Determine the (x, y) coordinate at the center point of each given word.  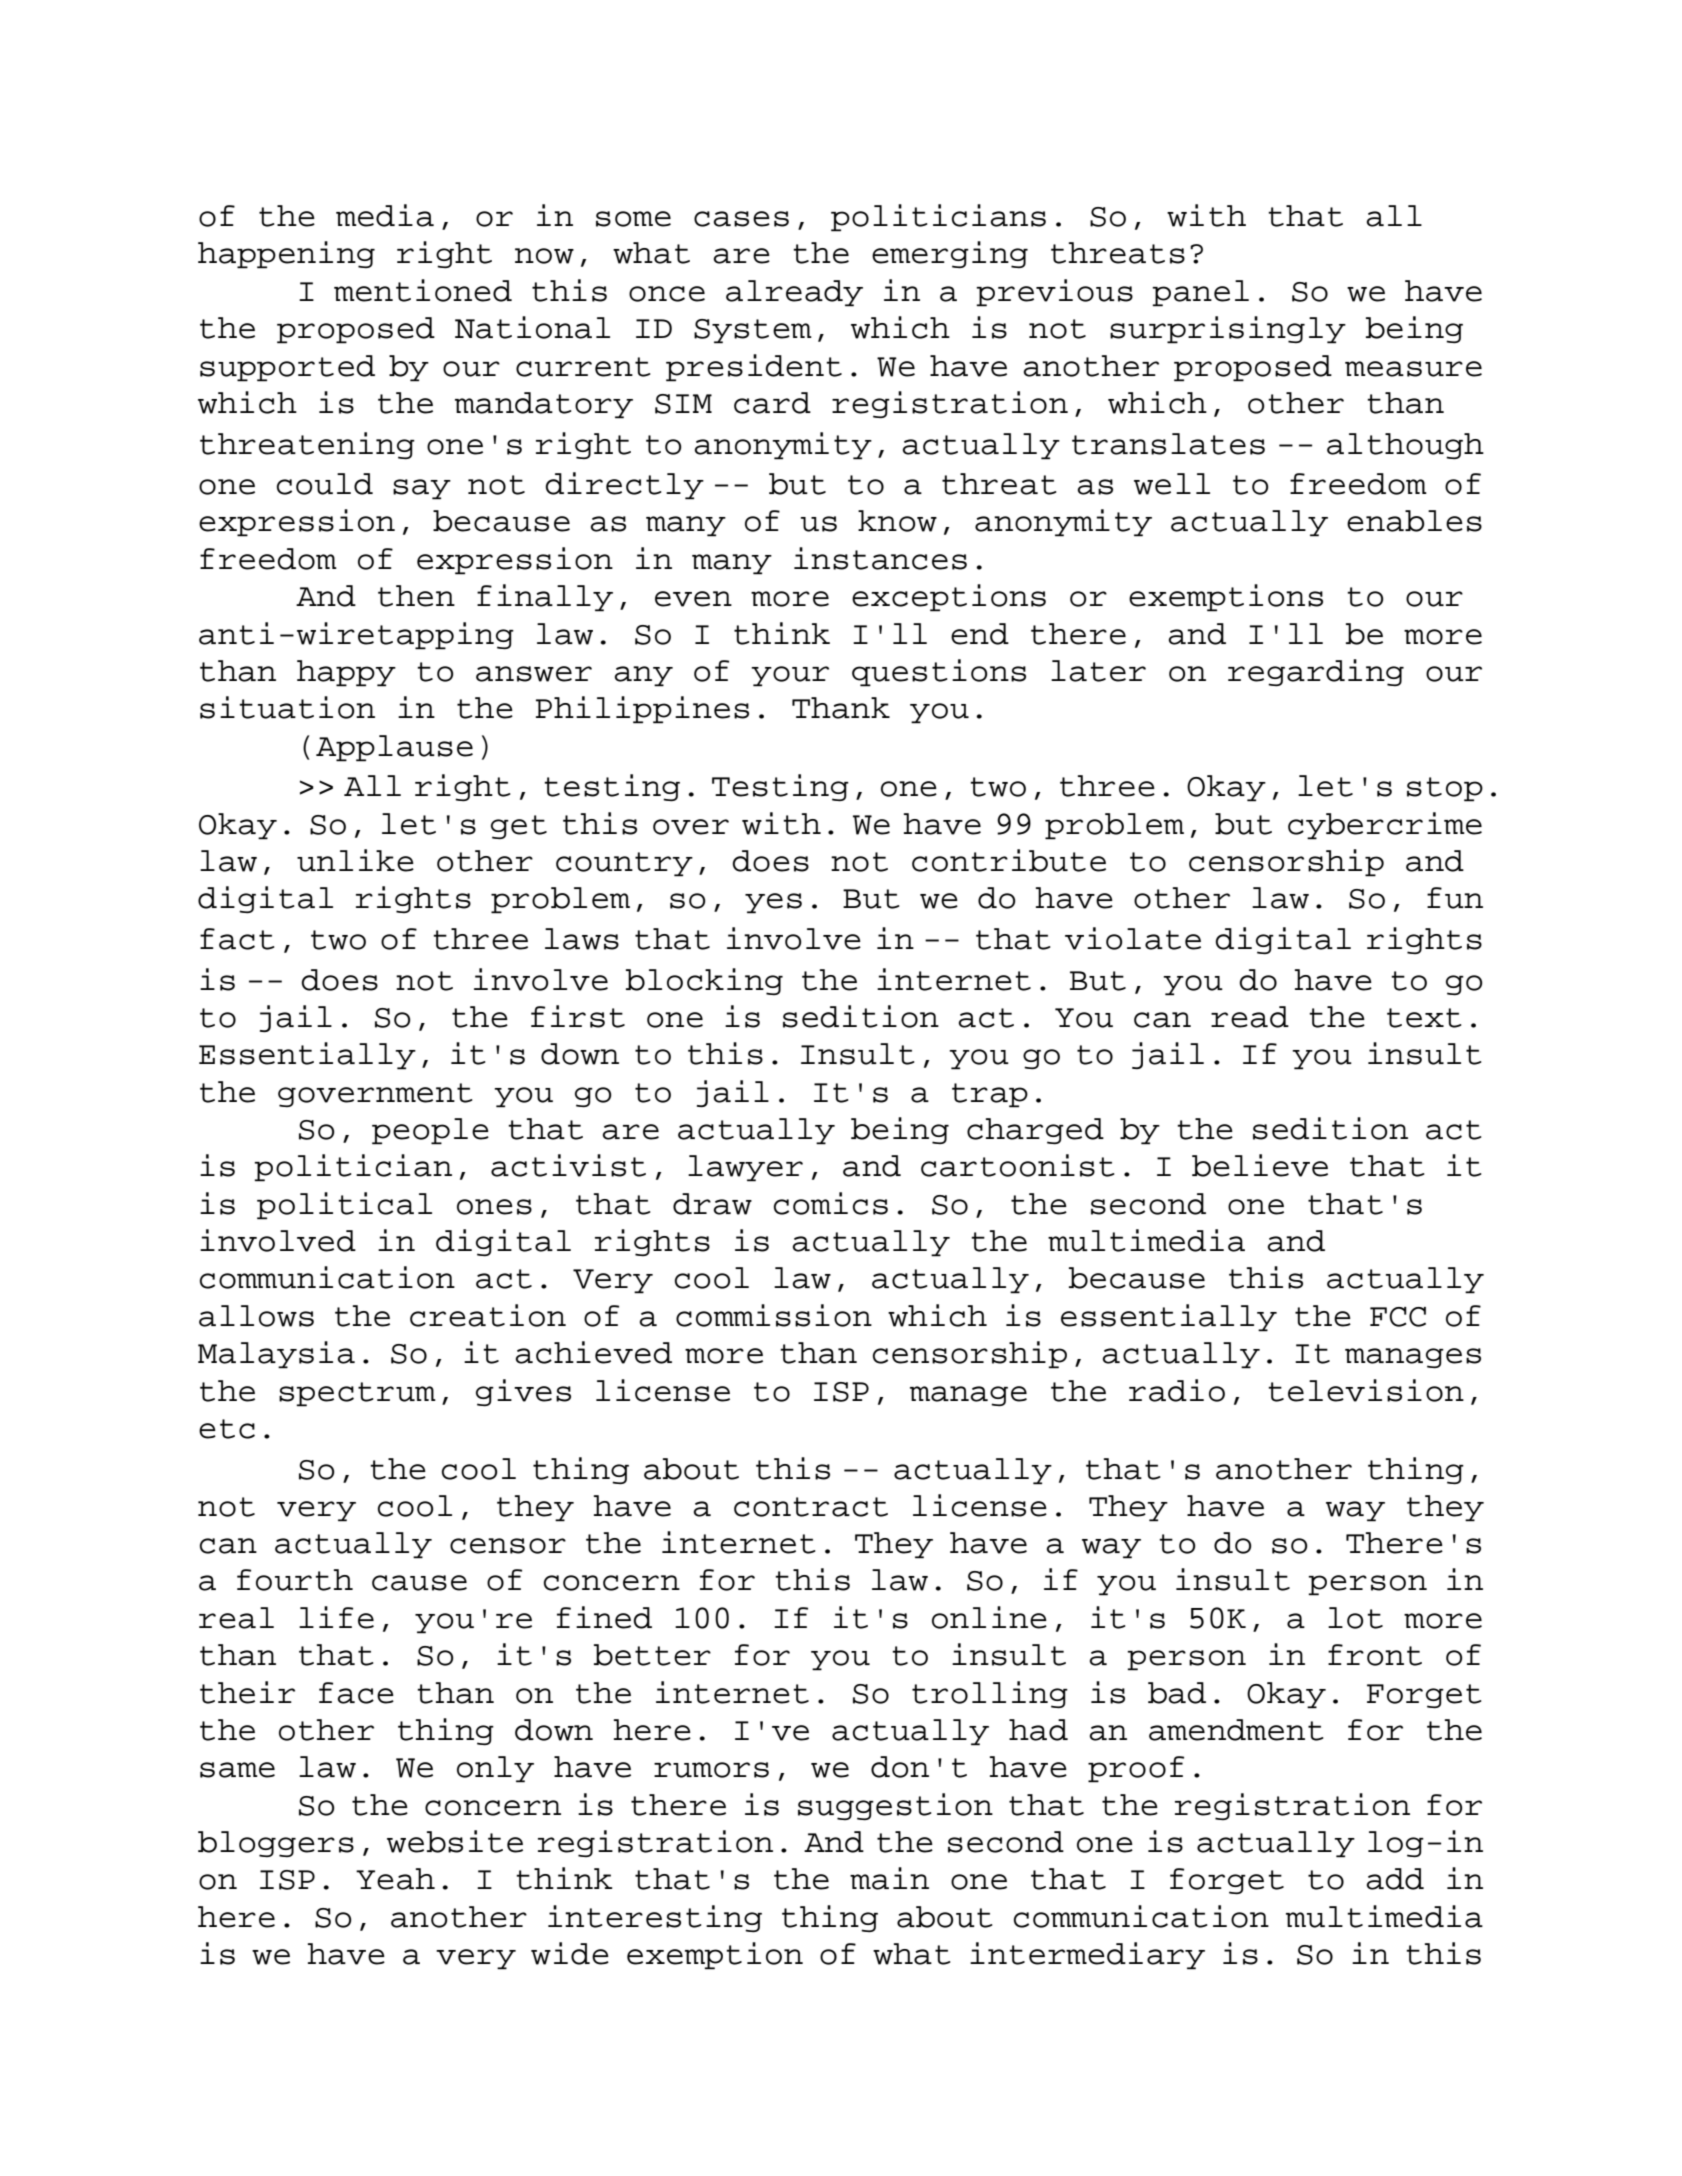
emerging (950, 254)
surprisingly (1228, 330)
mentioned (423, 290)
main (889, 1878)
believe (1260, 1165)
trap (990, 1095)
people (430, 1131)
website (455, 1841)
